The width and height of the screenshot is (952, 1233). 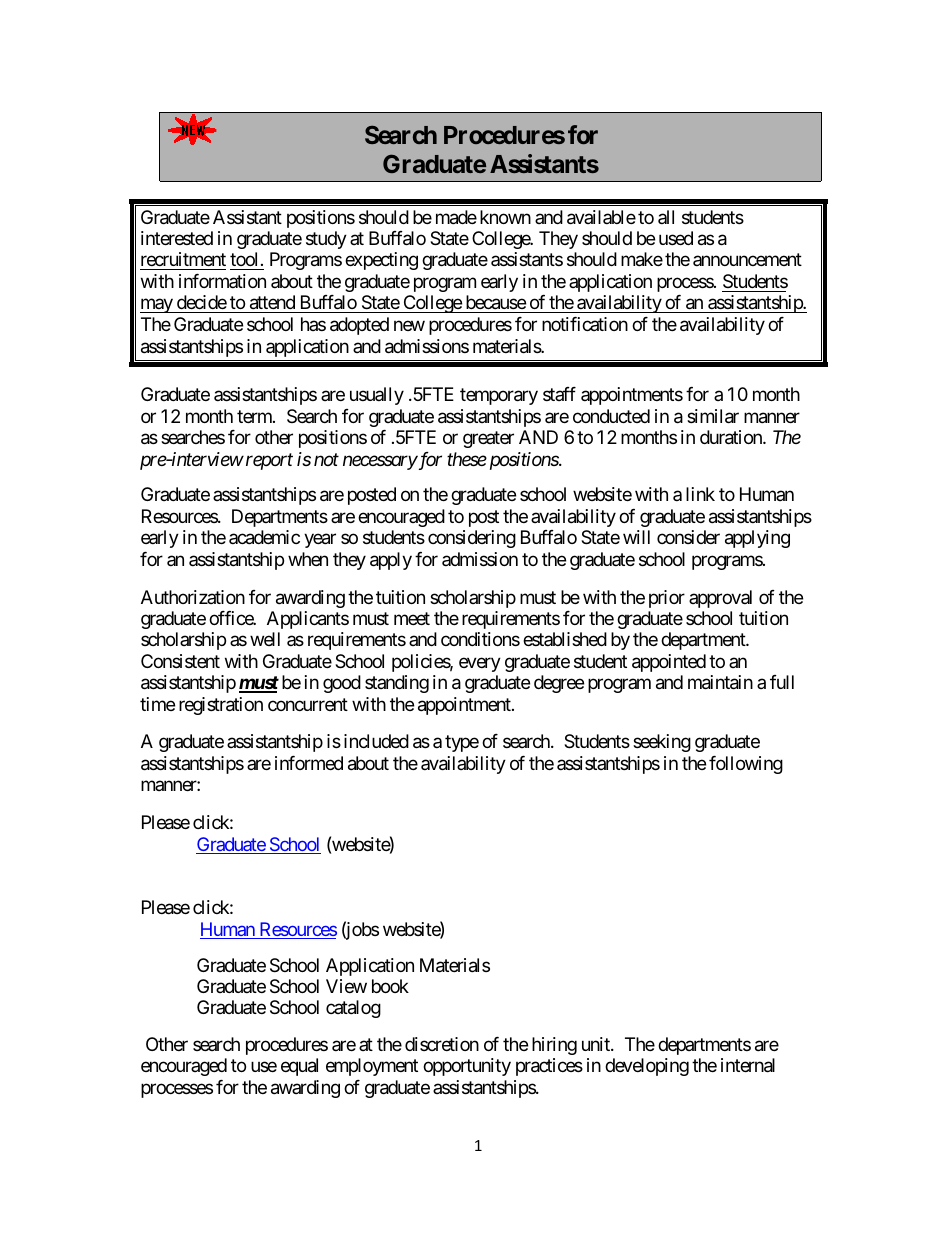 What do you see at coordinates (700, 494) in the screenshot?
I see `link` at bounding box center [700, 494].
